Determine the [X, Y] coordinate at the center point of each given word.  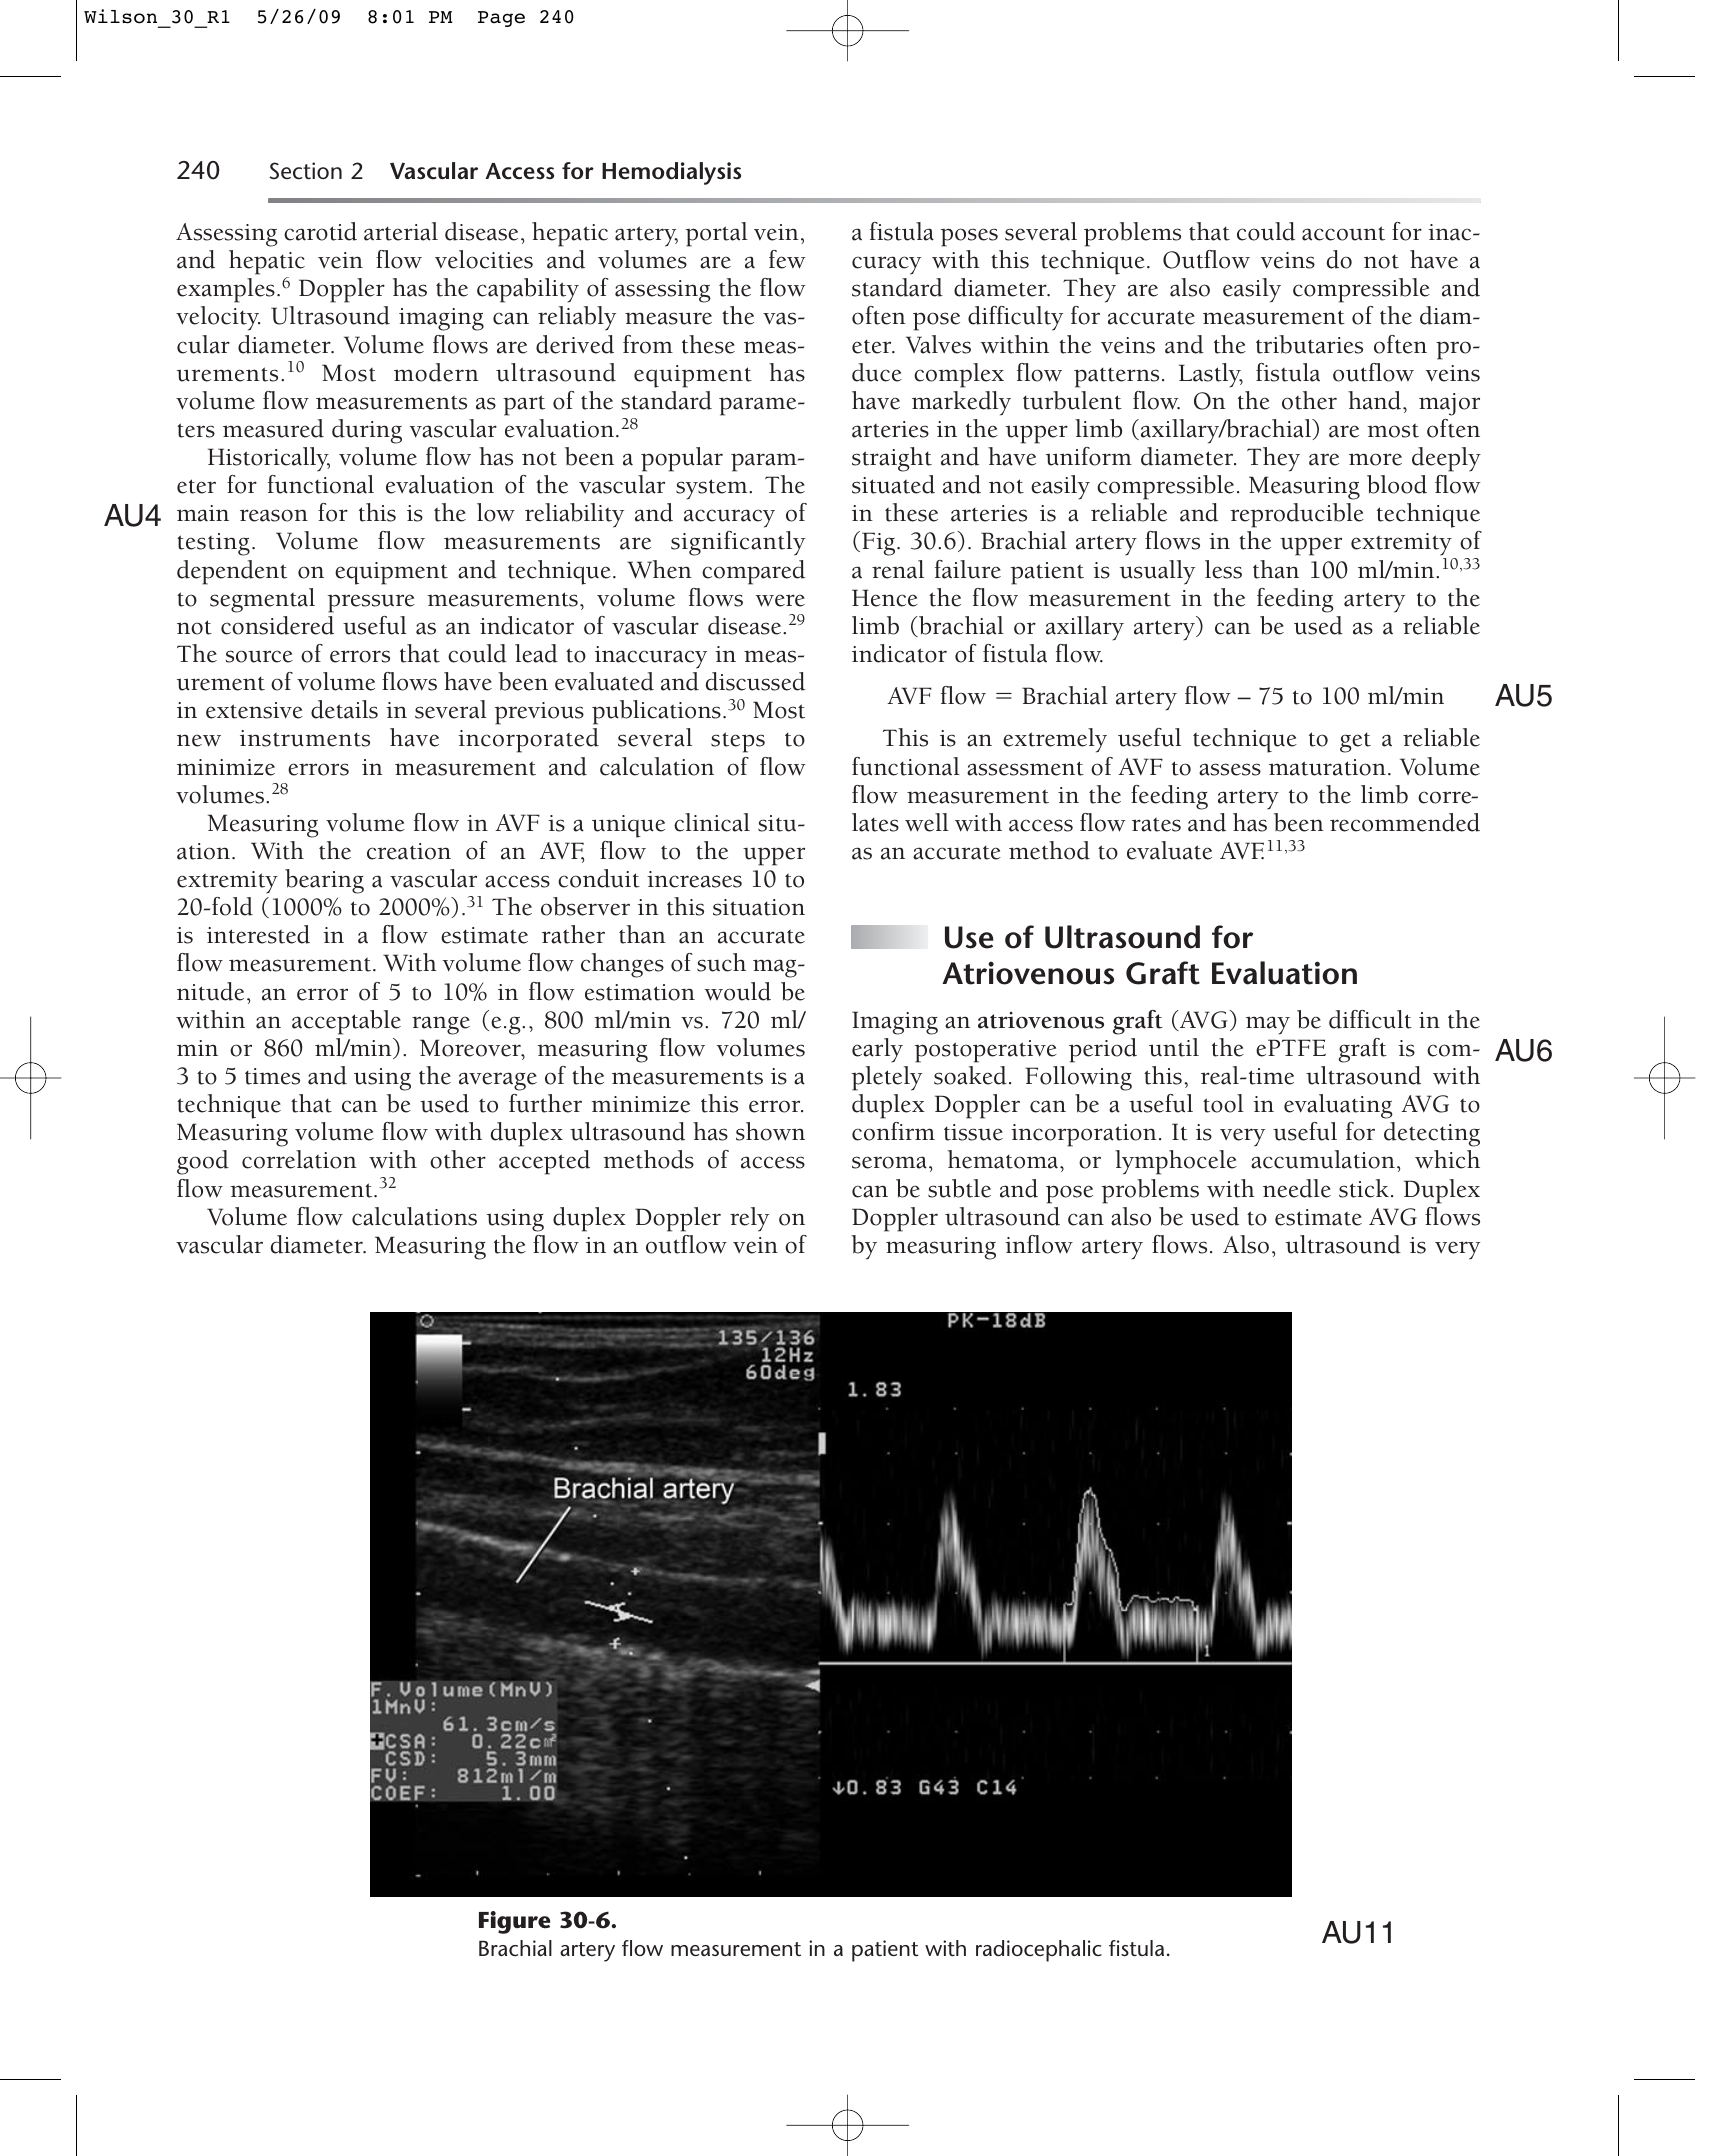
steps [738, 742]
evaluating [1338, 1106]
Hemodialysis [671, 173]
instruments [305, 738]
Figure [514, 1922]
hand [1374, 400]
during [367, 431]
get [1355, 743]
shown [770, 1131]
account [1343, 233]
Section [305, 171]
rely [749, 1219]
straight [892, 459]
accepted [544, 1162]
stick [1364, 1188]
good [203, 1162]
